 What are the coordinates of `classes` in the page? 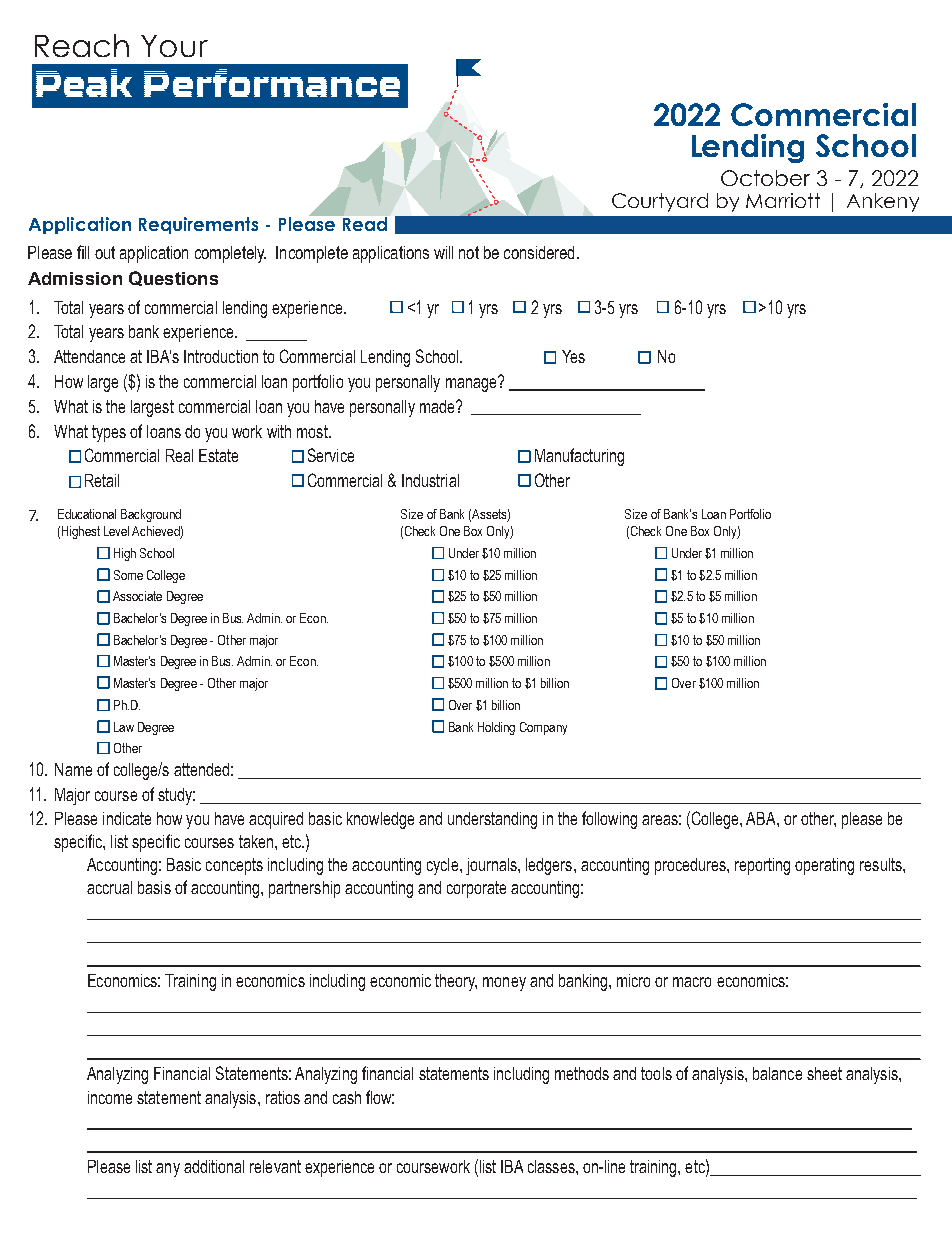 It's located at (552, 1166).
